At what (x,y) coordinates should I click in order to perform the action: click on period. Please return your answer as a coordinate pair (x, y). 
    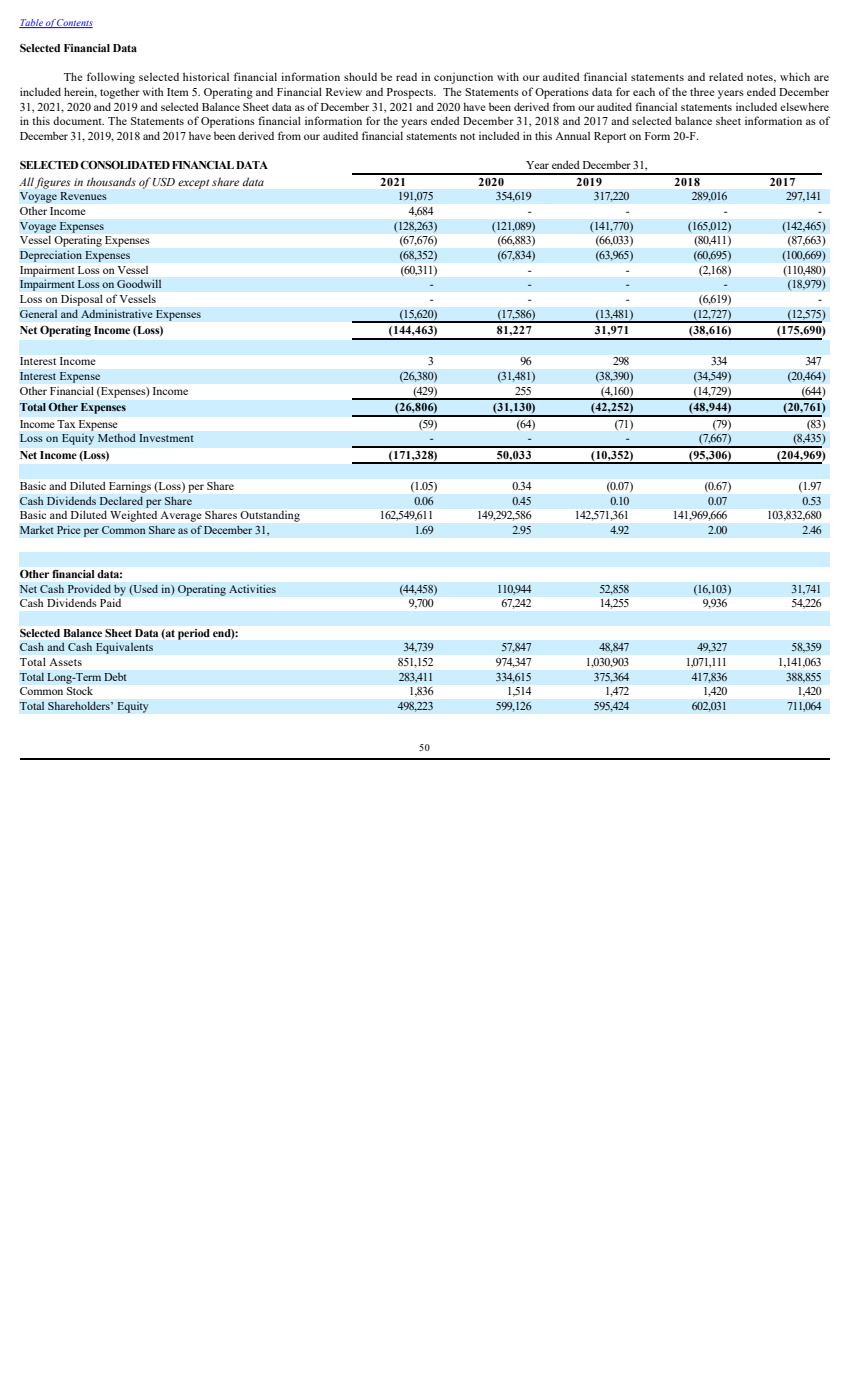
    Looking at the image, I should click on (194, 634).
